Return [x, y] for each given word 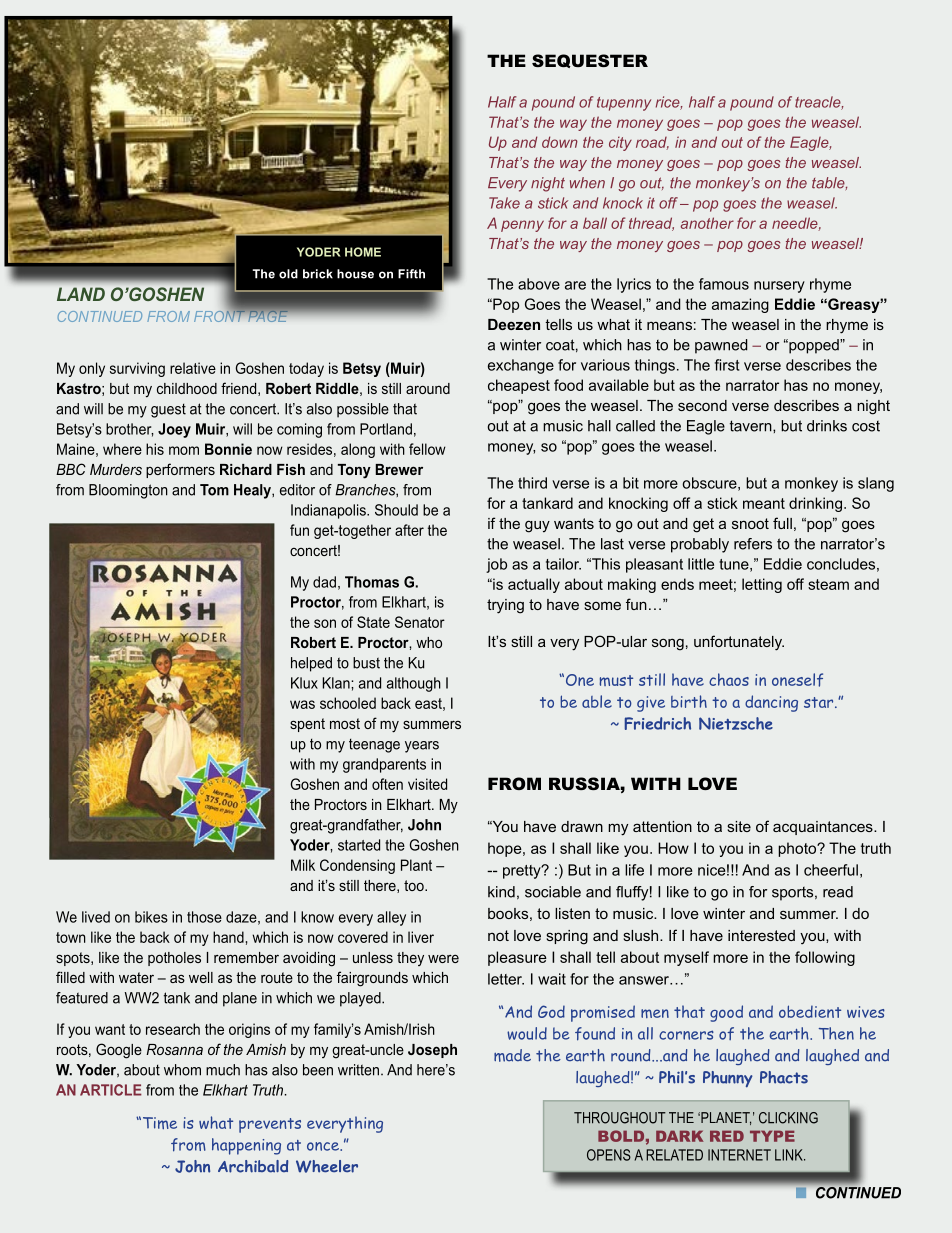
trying [505, 606]
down [560, 142]
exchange [521, 366]
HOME [363, 252]
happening [246, 1146]
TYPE [772, 1136]
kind [501, 892]
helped [311, 664]
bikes [151, 917]
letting [762, 585]
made [512, 1055]
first [727, 365]
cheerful [831, 870]
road [652, 143]
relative [193, 368]
